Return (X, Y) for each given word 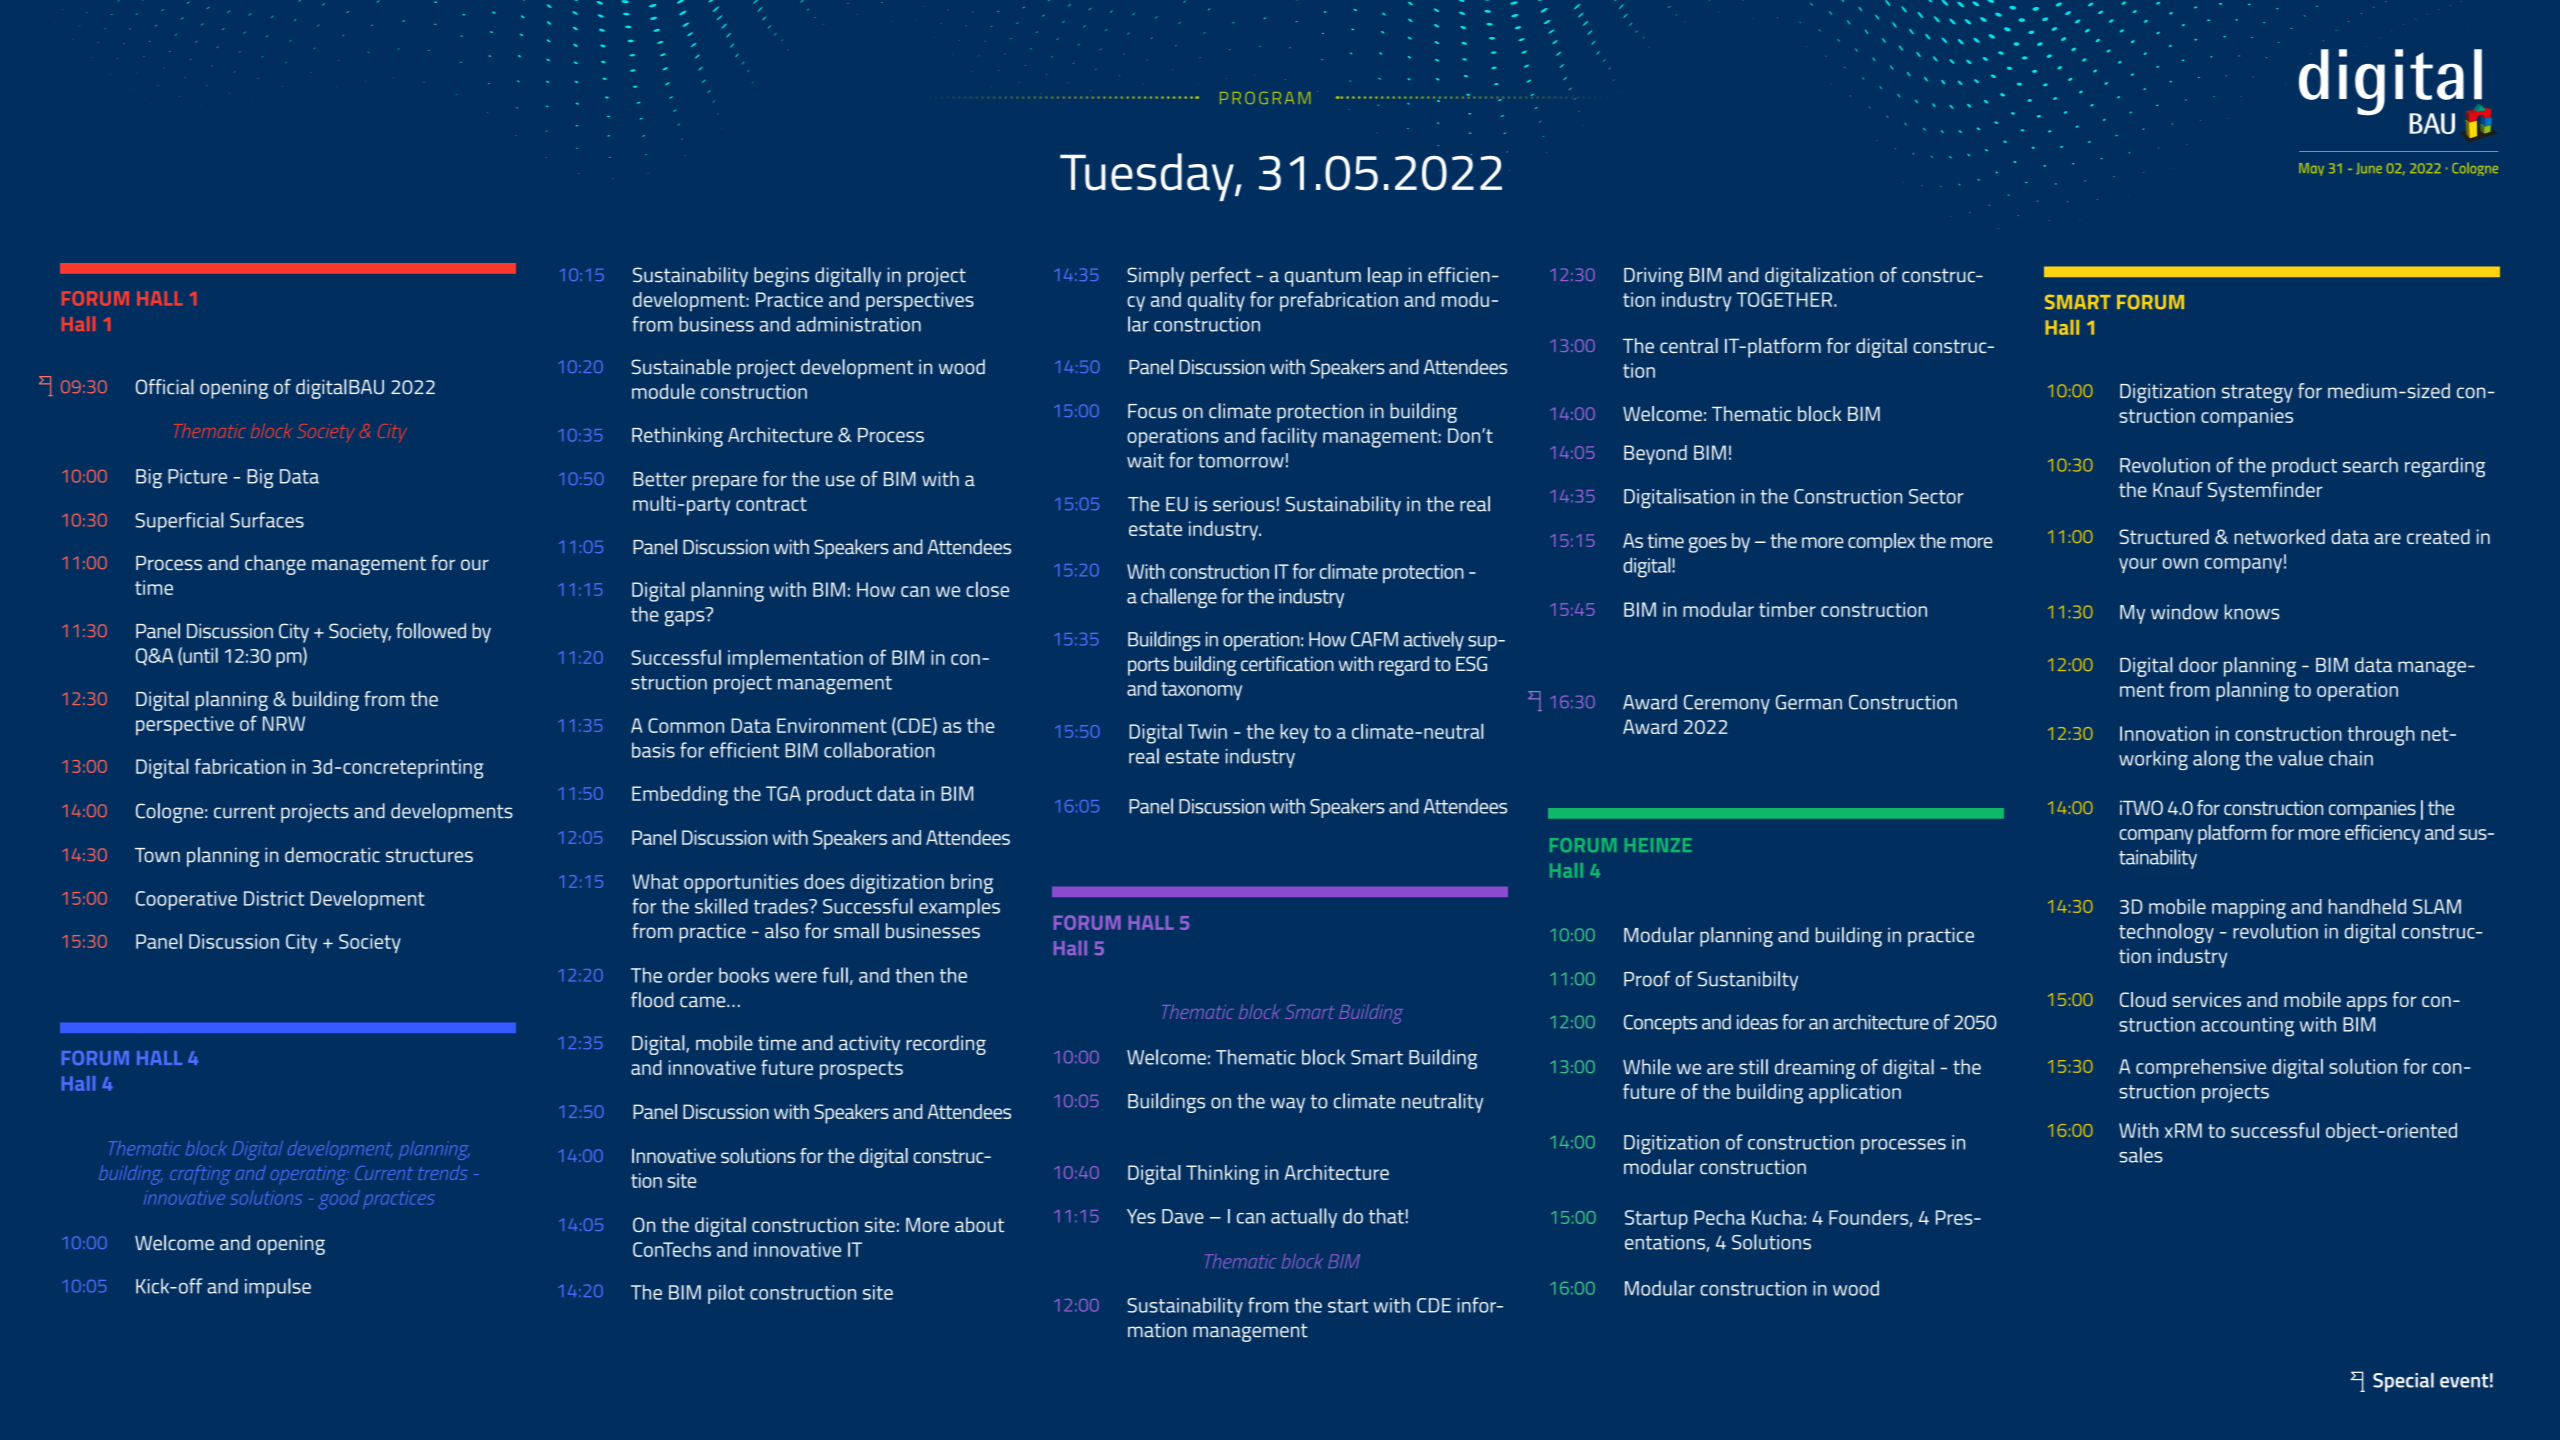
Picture (197, 476)
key (1295, 733)
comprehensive (2201, 1068)
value (2300, 758)
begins (781, 277)
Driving (1653, 277)
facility (1289, 437)
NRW (284, 723)
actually (1304, 1218)
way (1288, 1105)
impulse (278, 1288)
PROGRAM (1265, 98)
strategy (2257, 393)
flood (652, 1000)
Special (2403, 1382)
